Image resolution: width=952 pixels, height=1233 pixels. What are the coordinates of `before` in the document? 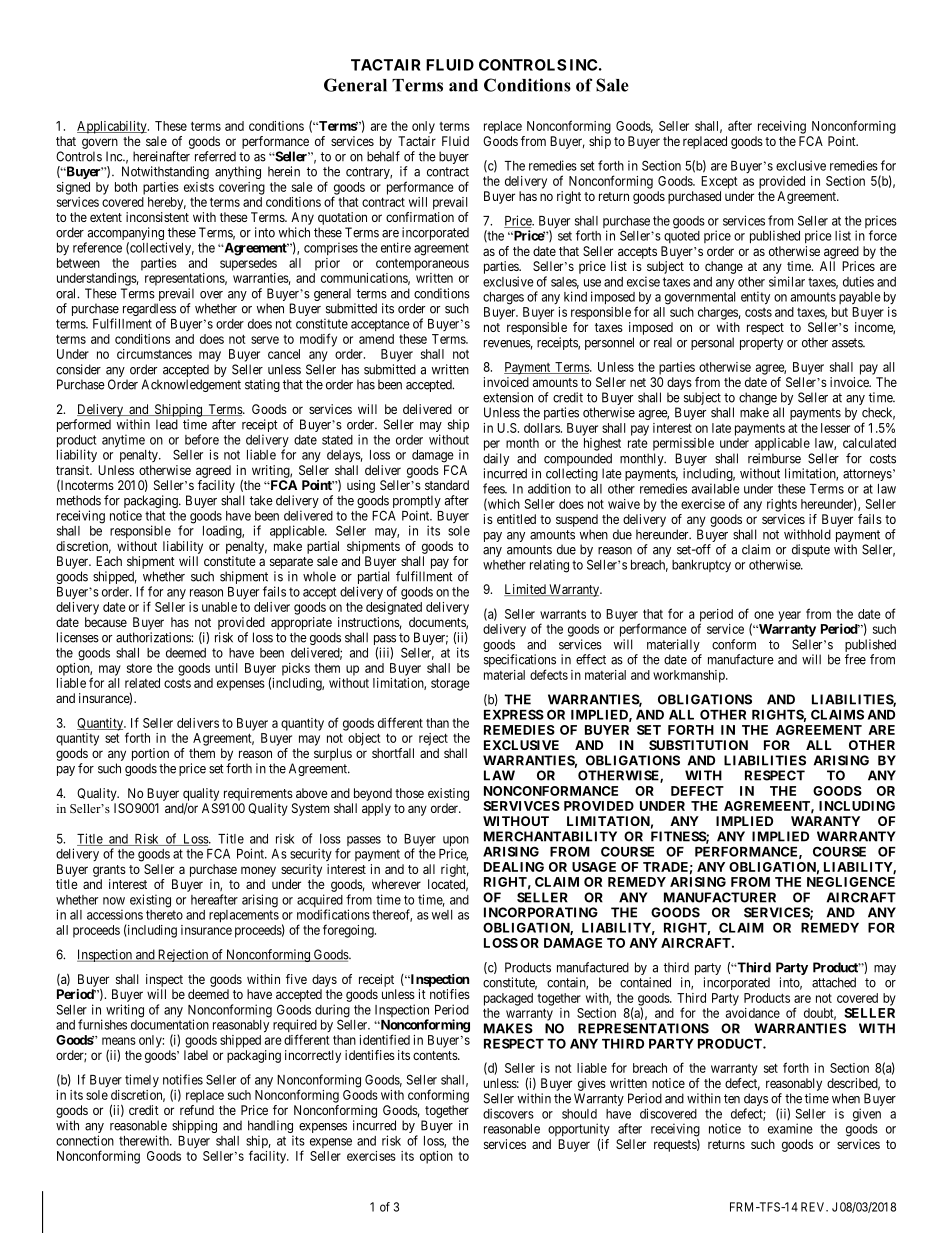 It's located at (202, 439).
